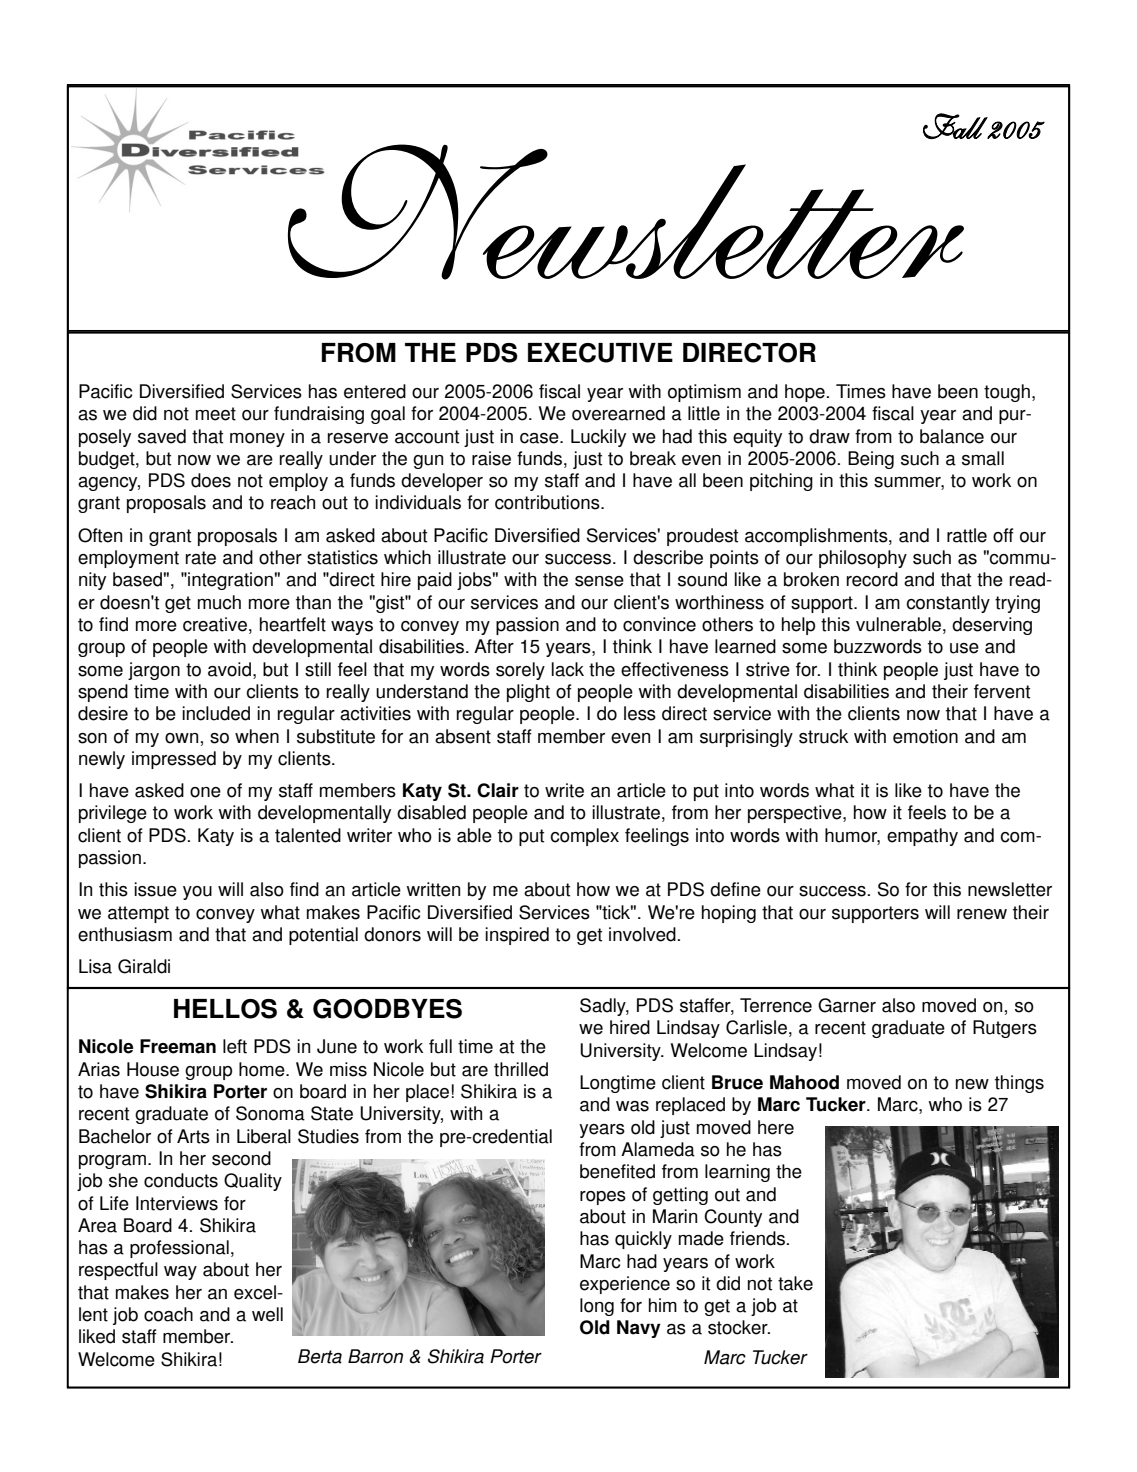  What do you see at coordinates (528, 693) in the screenshot?
I see `plight` at bounding box center [528, 693].
